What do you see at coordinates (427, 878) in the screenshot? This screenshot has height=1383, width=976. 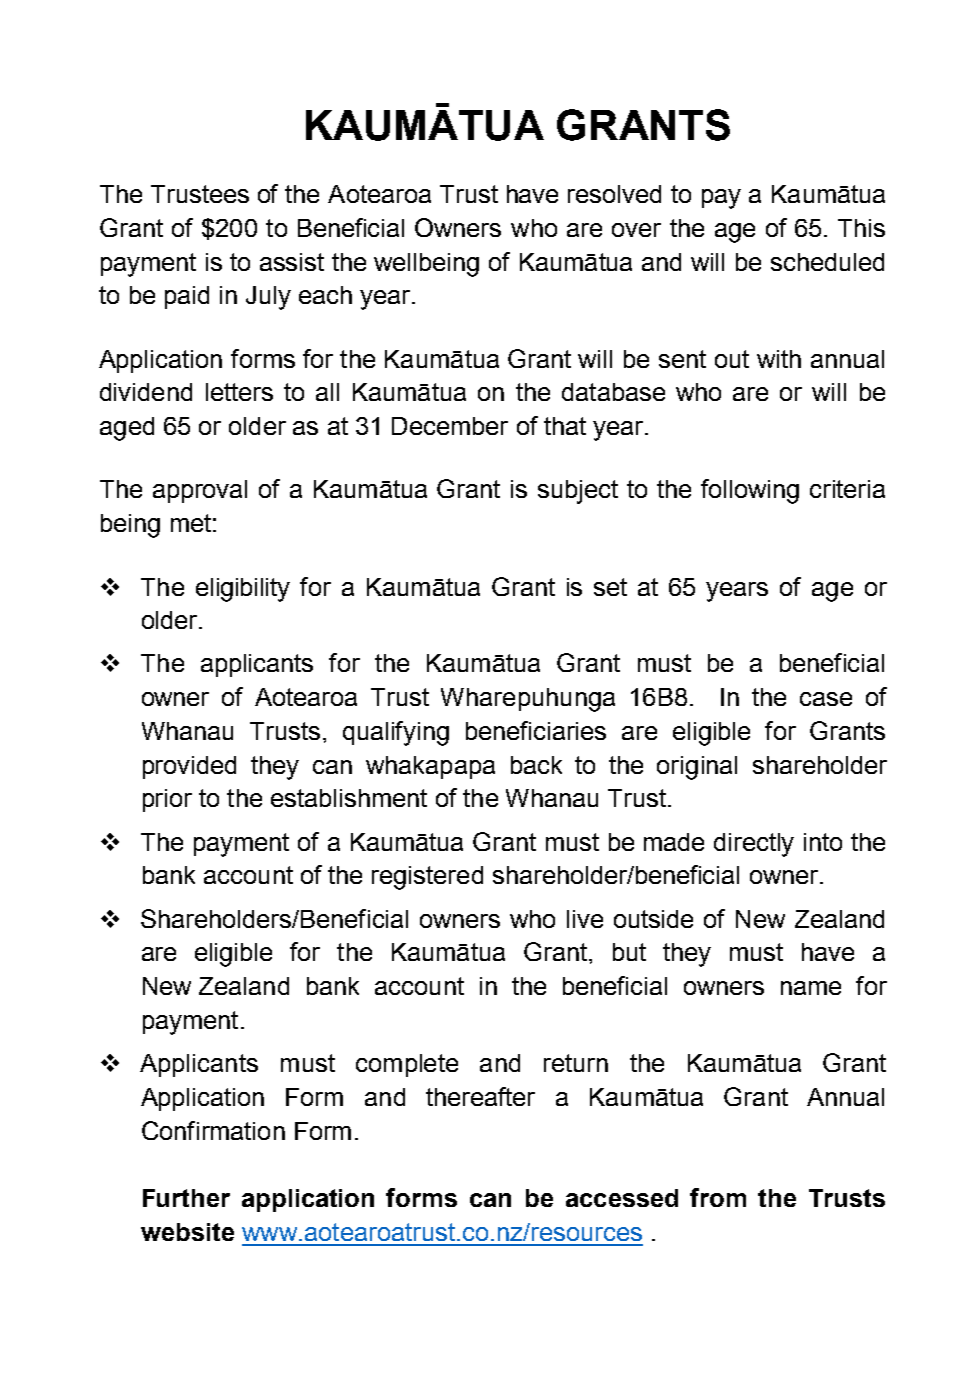 I see `registered` at bounding box center [427, 878].
